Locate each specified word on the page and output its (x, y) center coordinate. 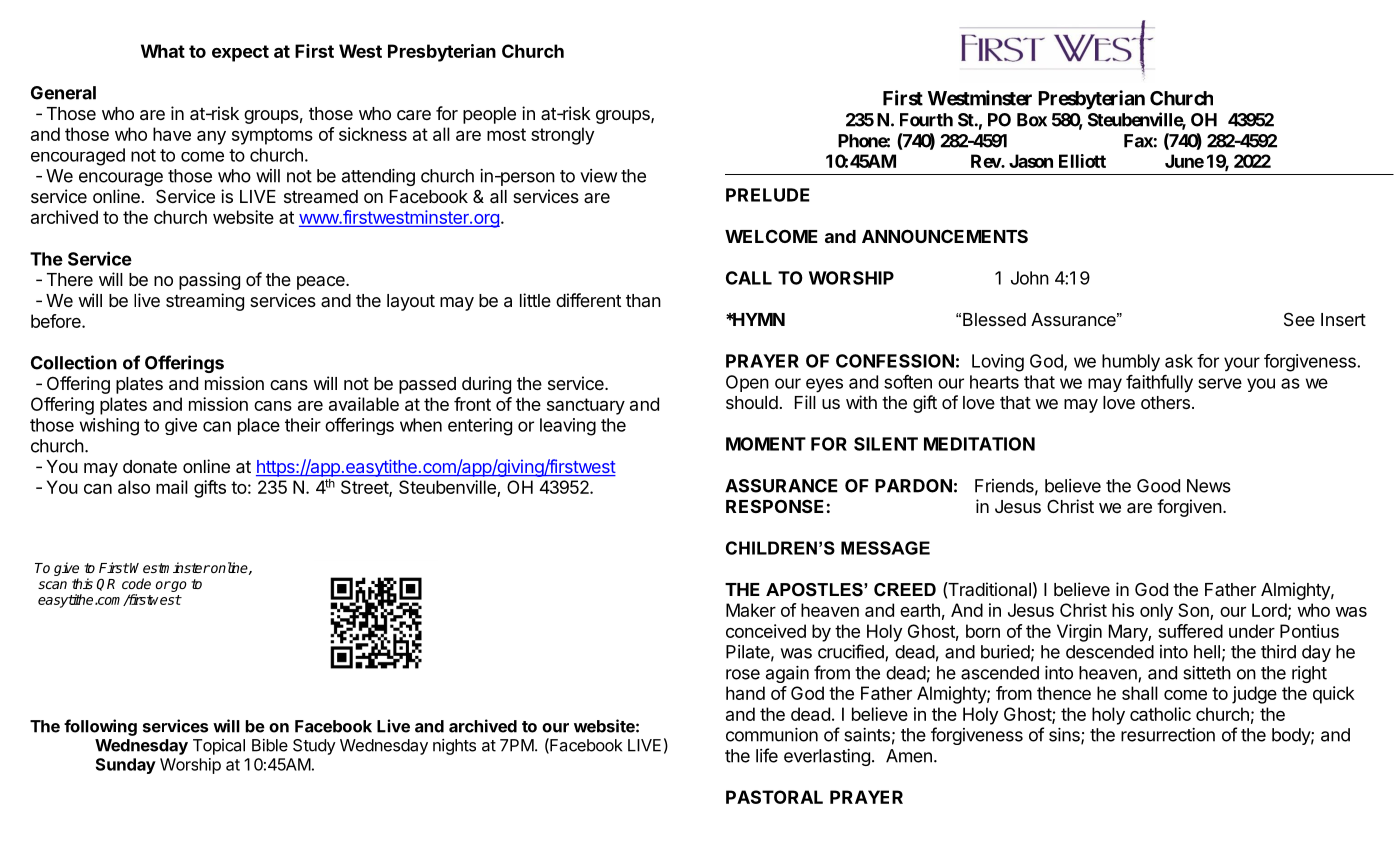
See (1299, 319)
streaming (205, 302)
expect (240, 53)
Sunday (126, 766)
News (1209, 486)
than (643, 300)
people (489, 115)
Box (1032, 120)
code (136, 583)
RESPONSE (775, 506)
